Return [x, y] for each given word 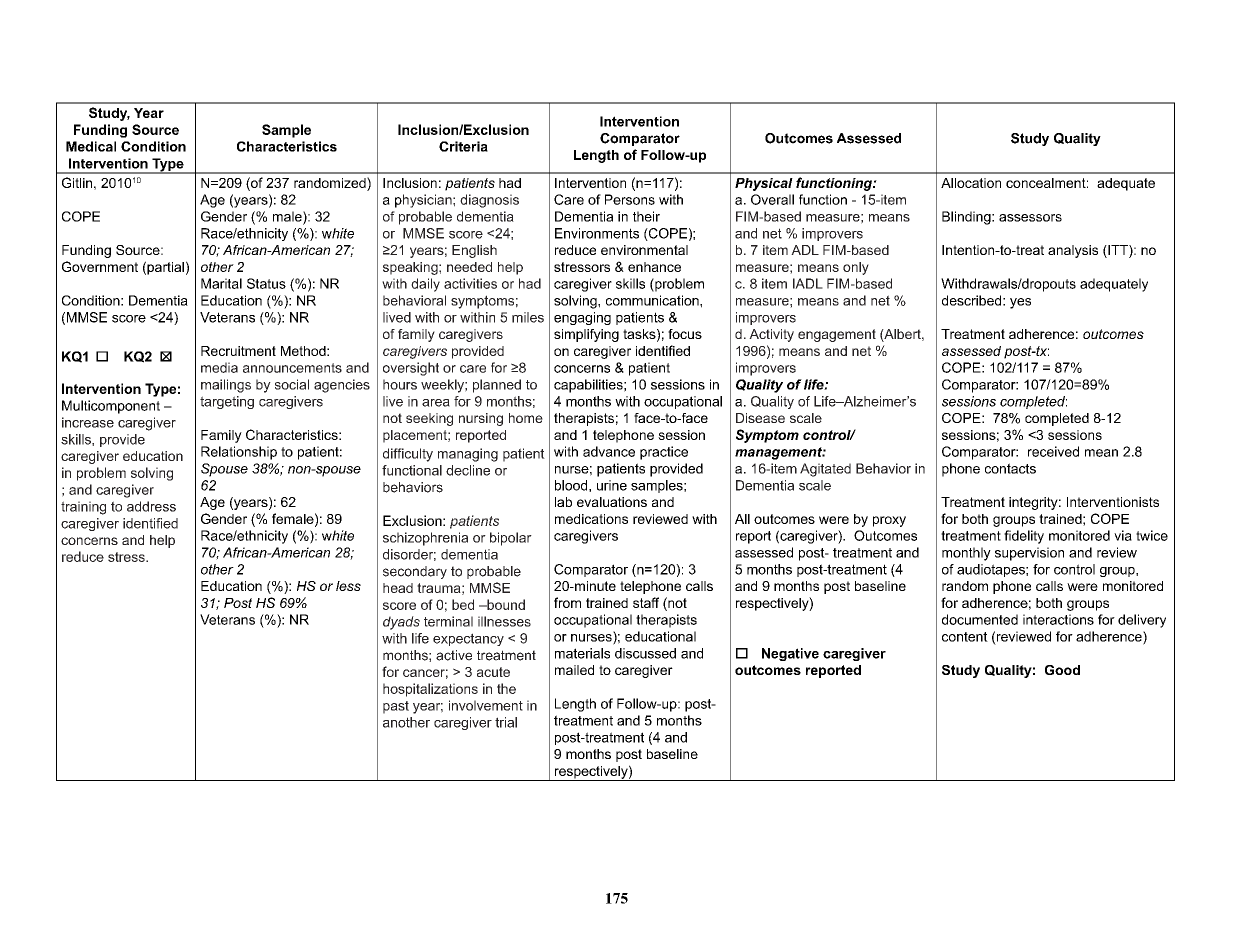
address [151, 506]
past [396, 707]
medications [591, 519]
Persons [630, 199]
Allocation [971, 183]
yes [1020, 303]
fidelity [1024, 537]
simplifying [586, 335]
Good [1062, 670]
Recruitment [238, 351]
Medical [91, 146]
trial [506, 722]
